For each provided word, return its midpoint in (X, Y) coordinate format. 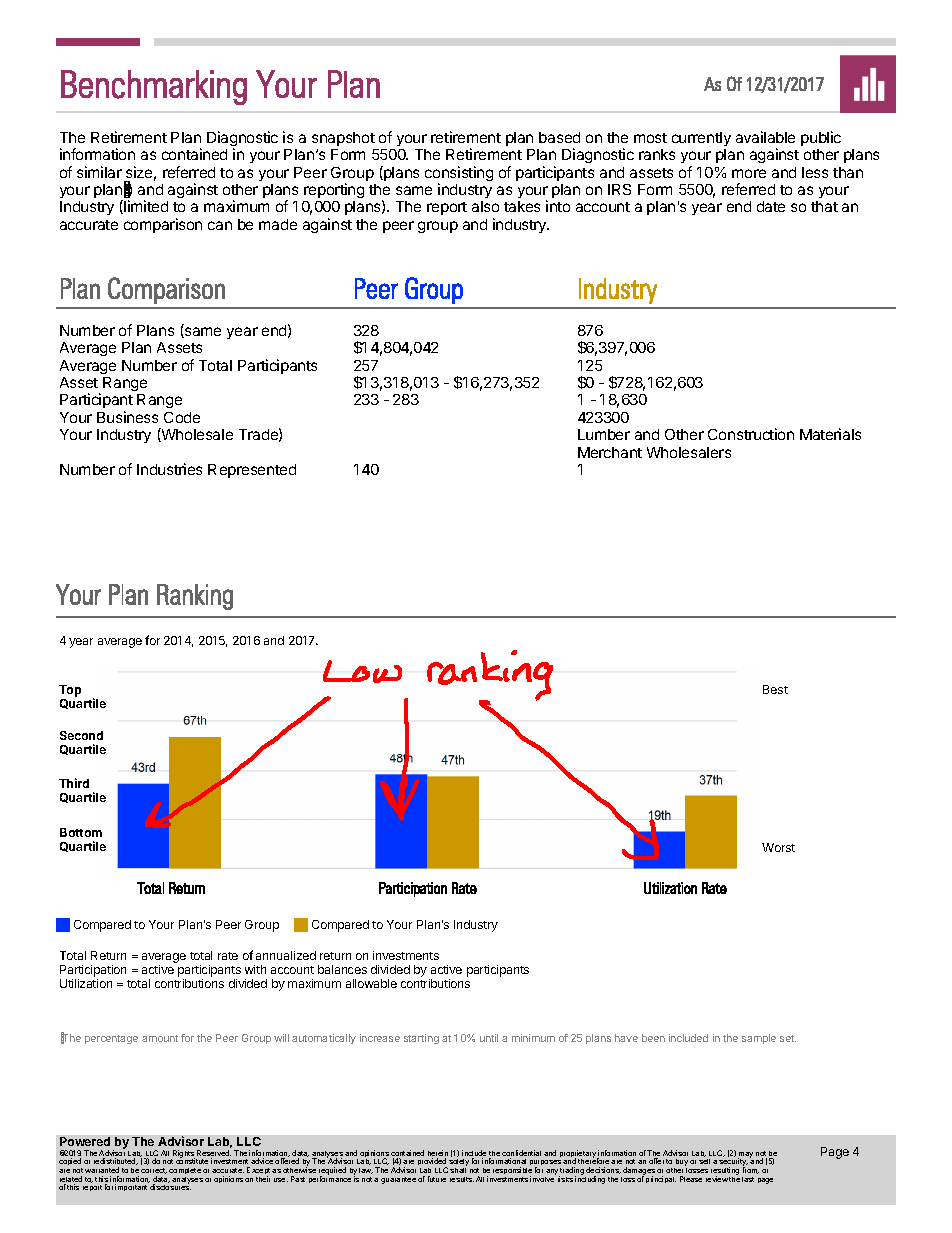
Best (775, 689)
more (749, 173)
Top (70, 691)
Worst (778, 847)
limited (146, 206)
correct (154, 1171)
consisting (459, 175)
